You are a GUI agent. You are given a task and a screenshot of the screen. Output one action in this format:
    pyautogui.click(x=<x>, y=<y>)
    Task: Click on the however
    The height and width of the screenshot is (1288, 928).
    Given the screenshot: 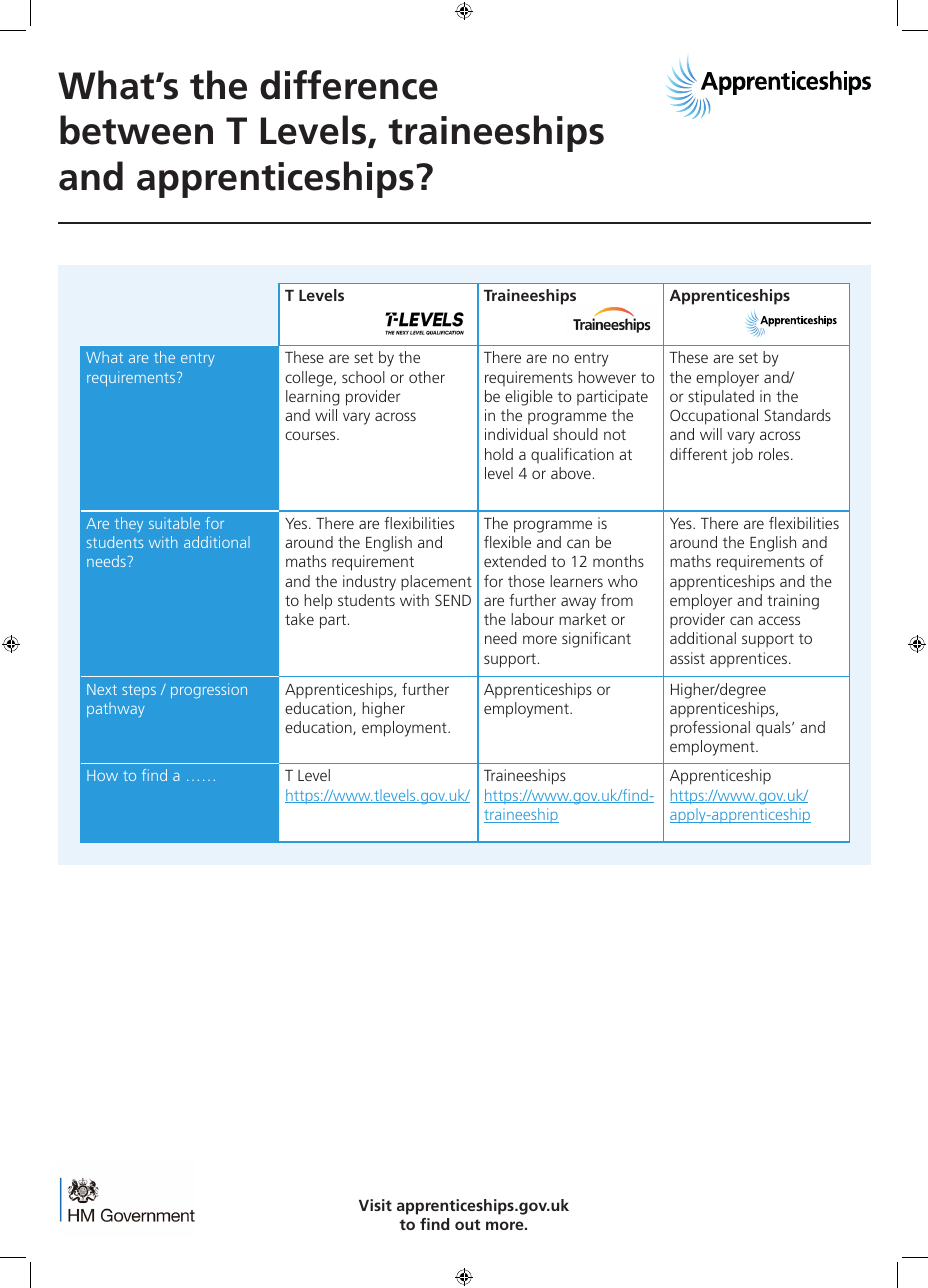 What is the action you would take?
    pyautogui.click(x=607, y=377)
